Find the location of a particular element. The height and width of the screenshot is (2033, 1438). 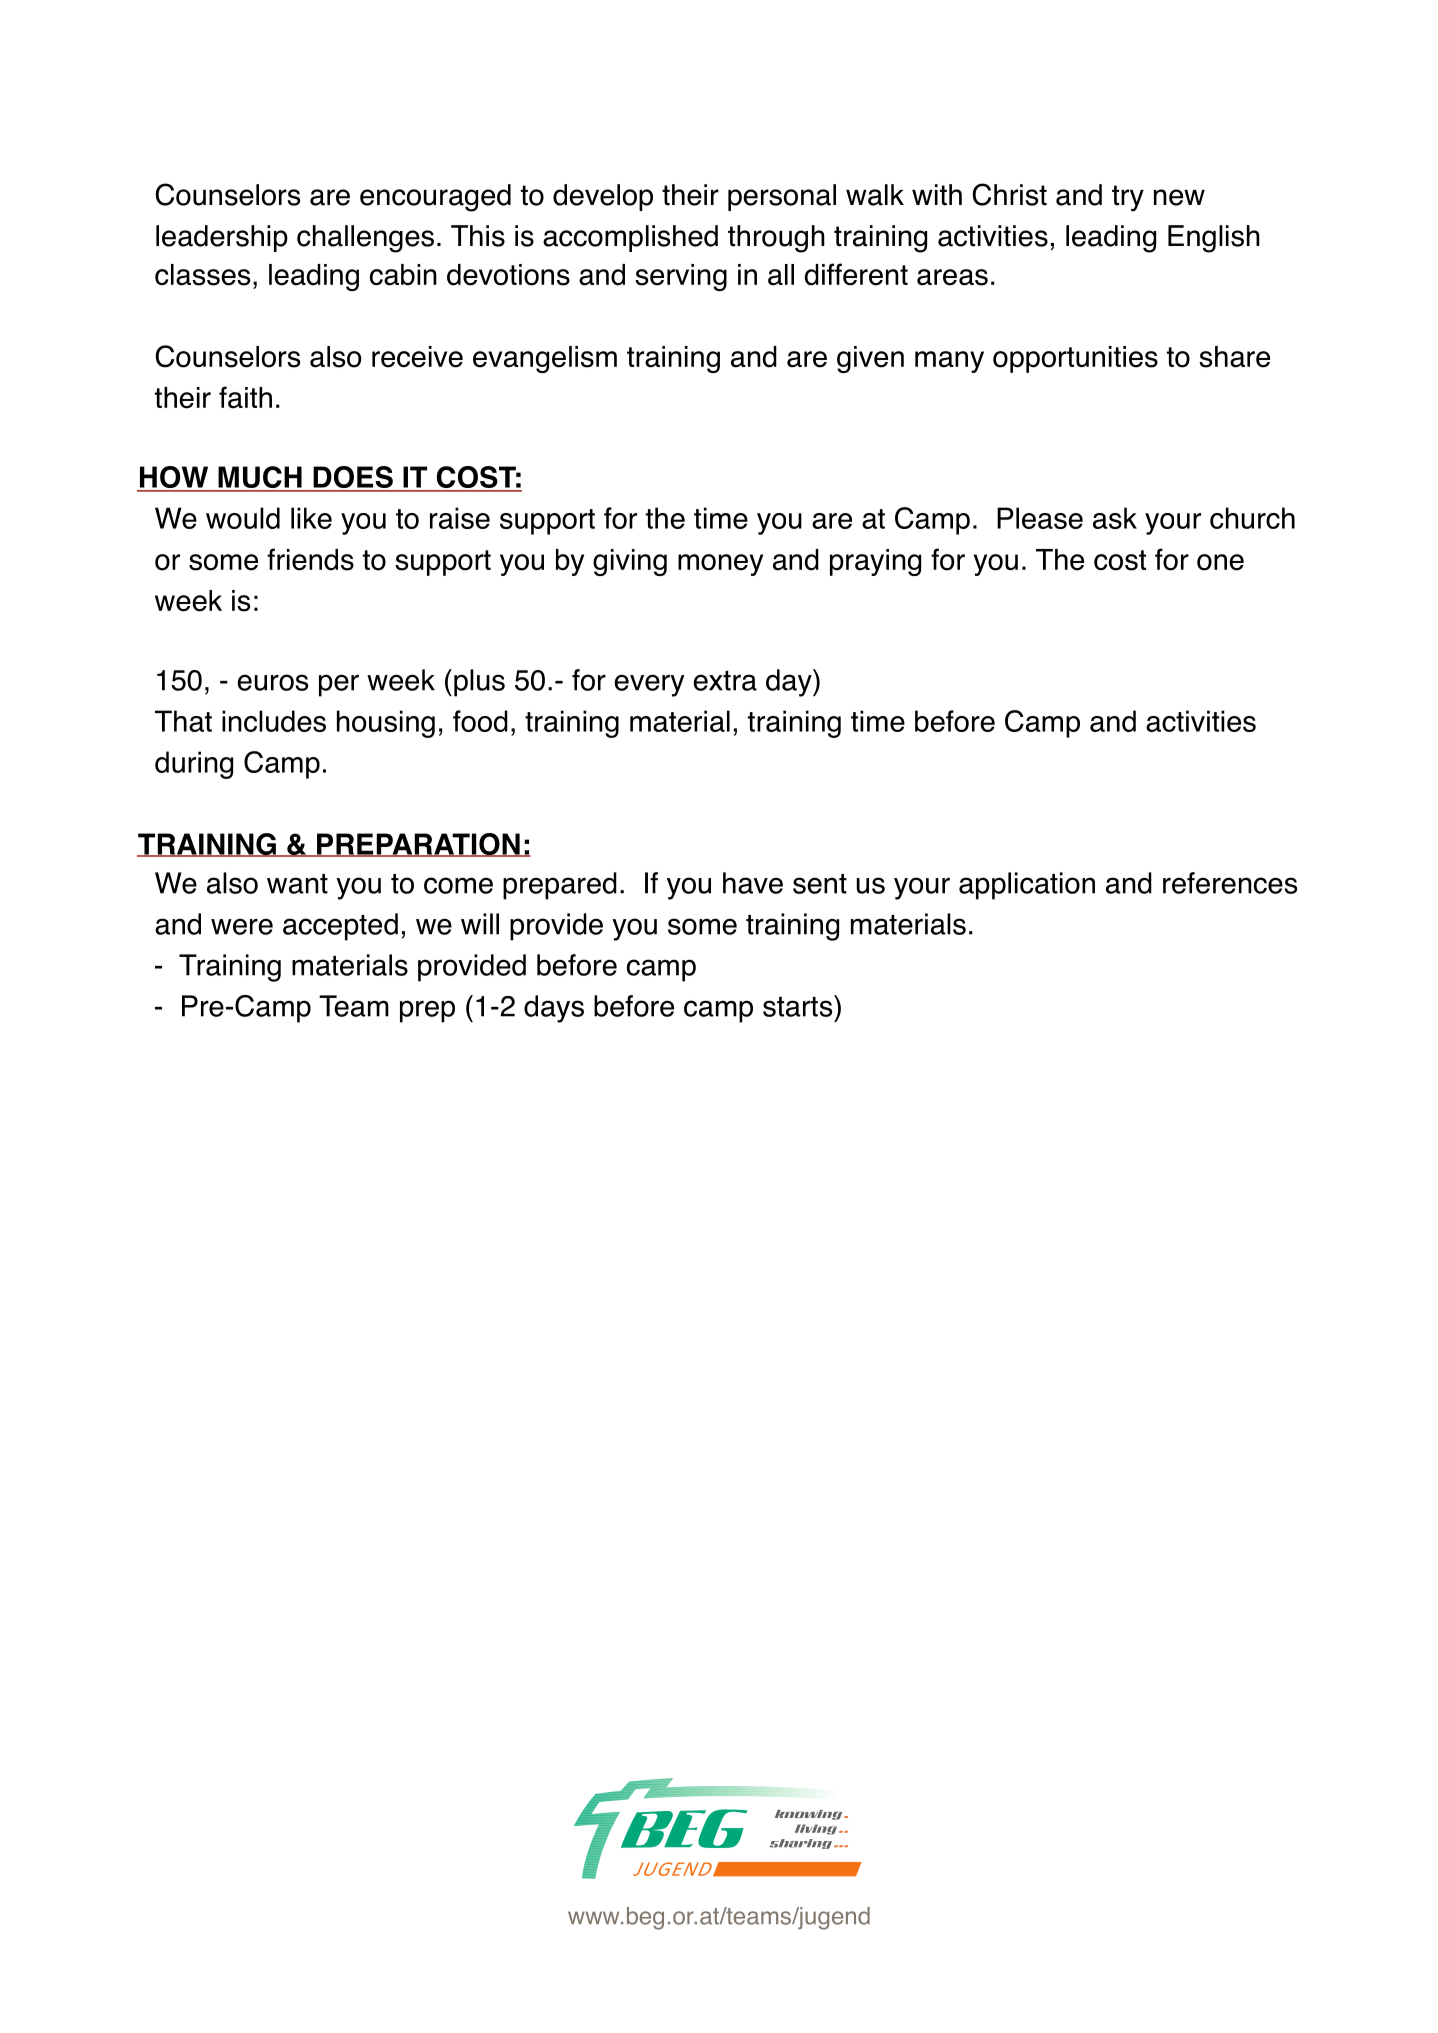

application is located at coordinates (1027, 886).
